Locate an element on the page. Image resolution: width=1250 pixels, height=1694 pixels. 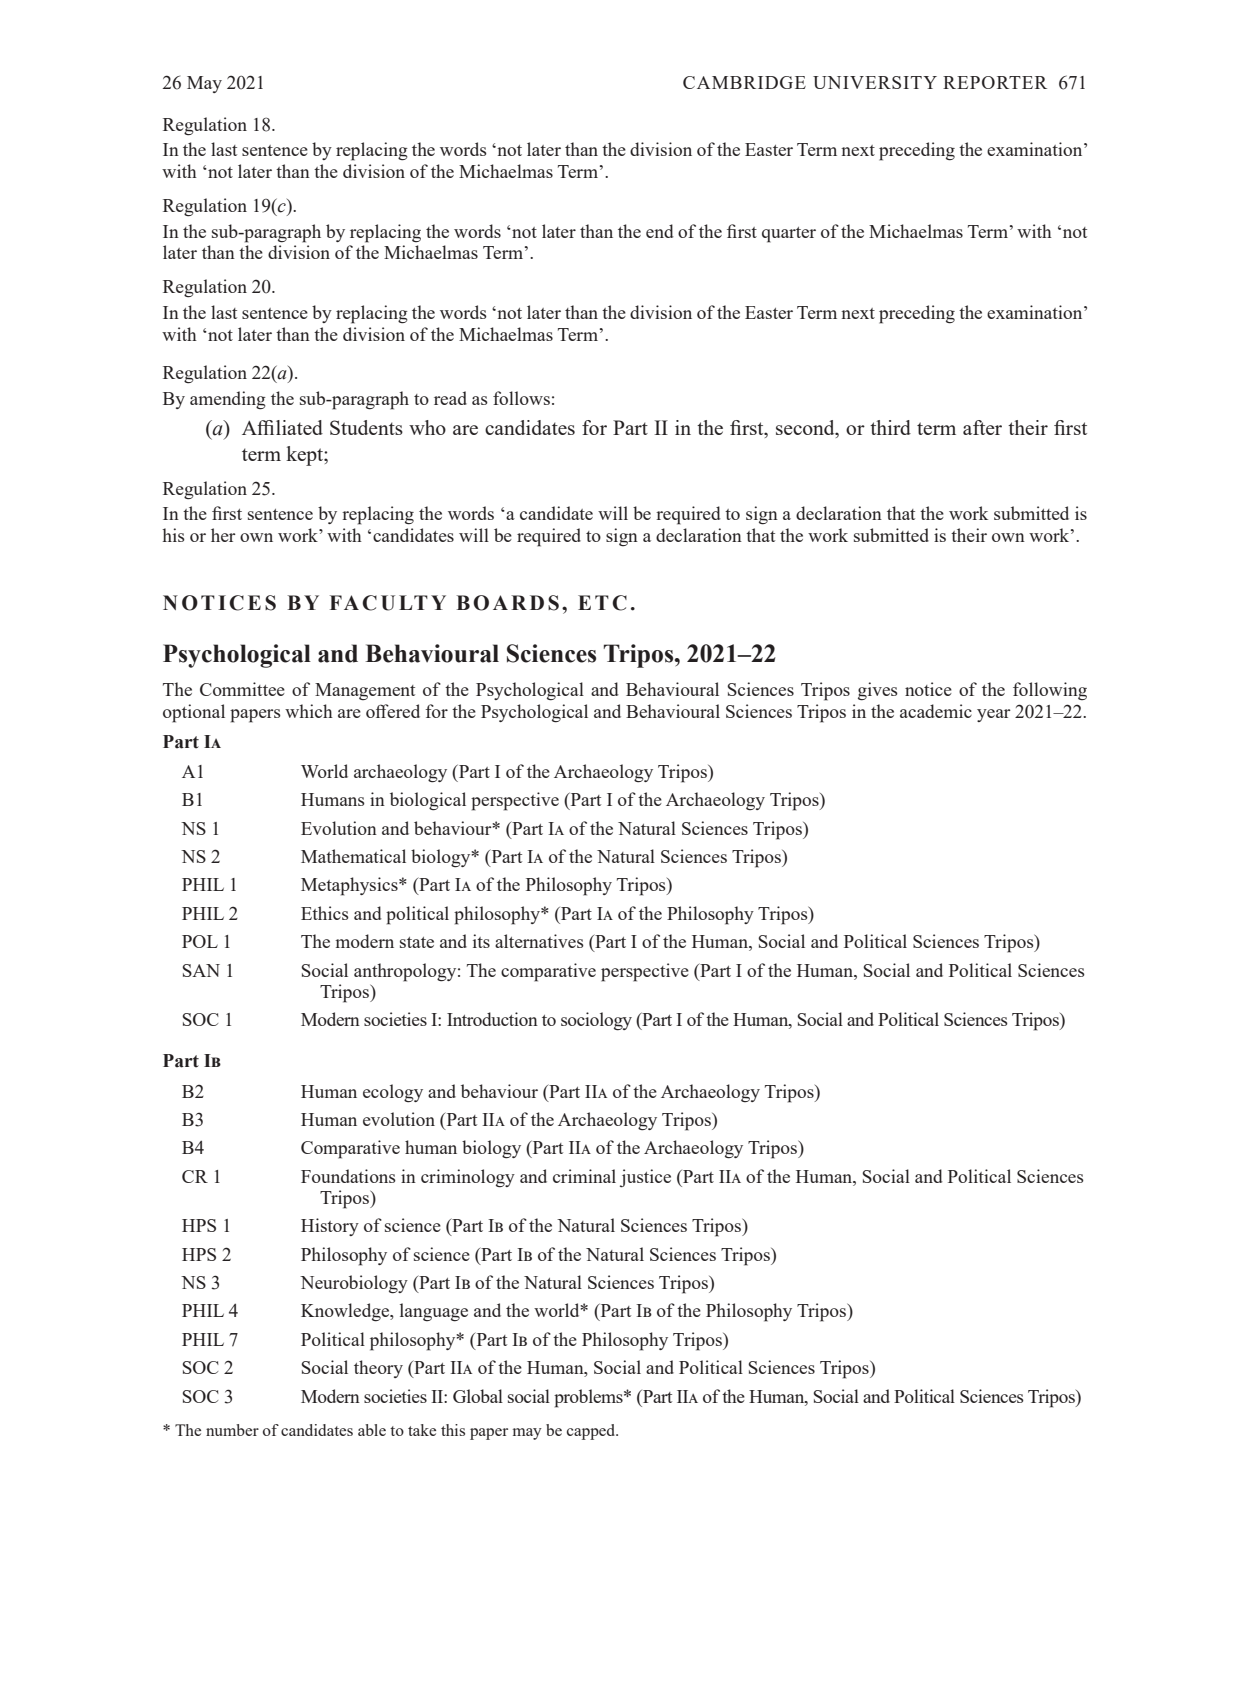
Committee is located at coordinates (242, 689).
